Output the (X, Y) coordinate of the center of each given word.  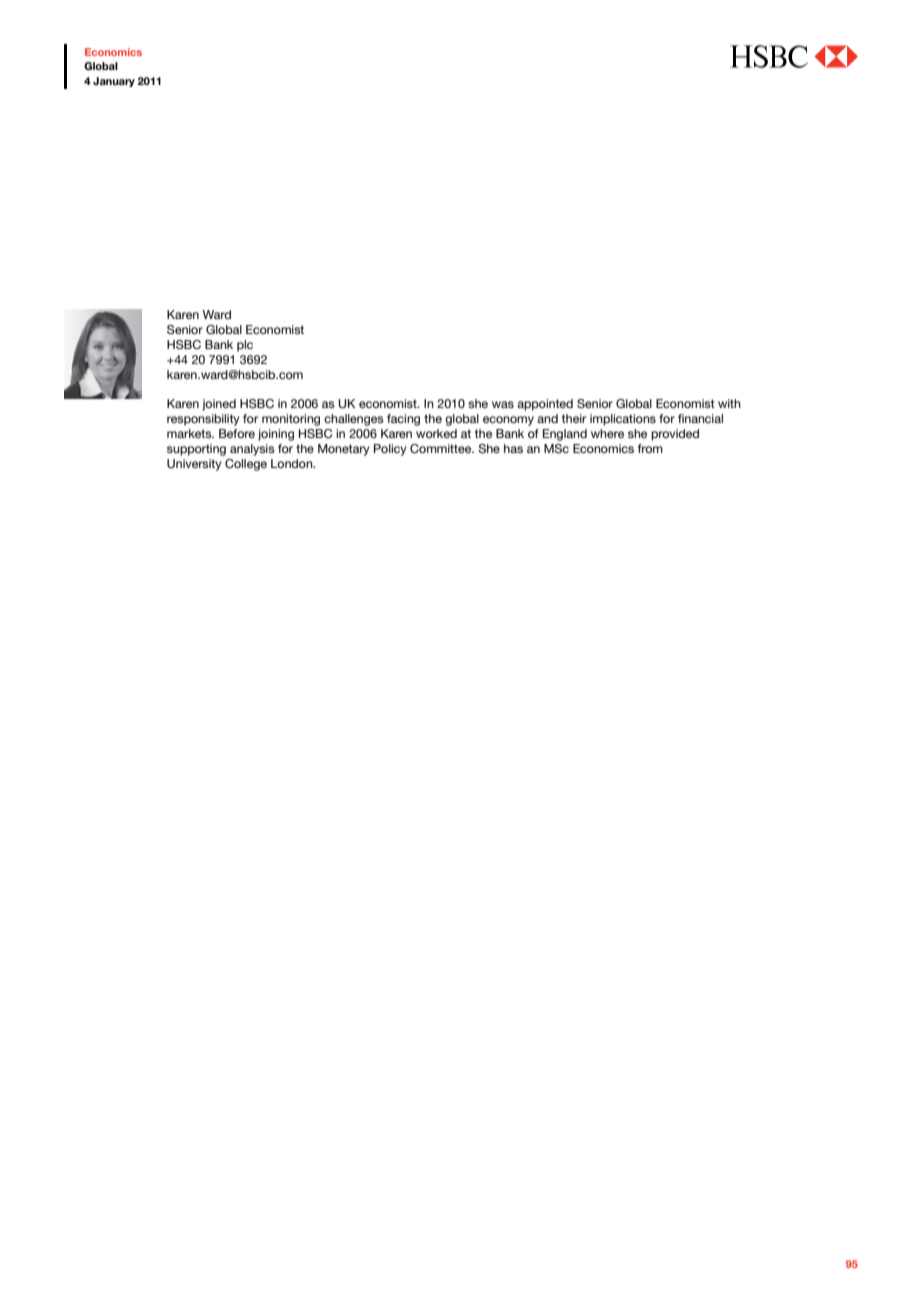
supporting (196, 450)
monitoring (291, 420)
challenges (354, 420)
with (729, 403)
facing (403, 420)
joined (219, 405)
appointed (545, 405)
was (503, 404)
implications (623, 420)
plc (245, 346)
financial (700, 418)
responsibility (203, 420)
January (114, 82)
